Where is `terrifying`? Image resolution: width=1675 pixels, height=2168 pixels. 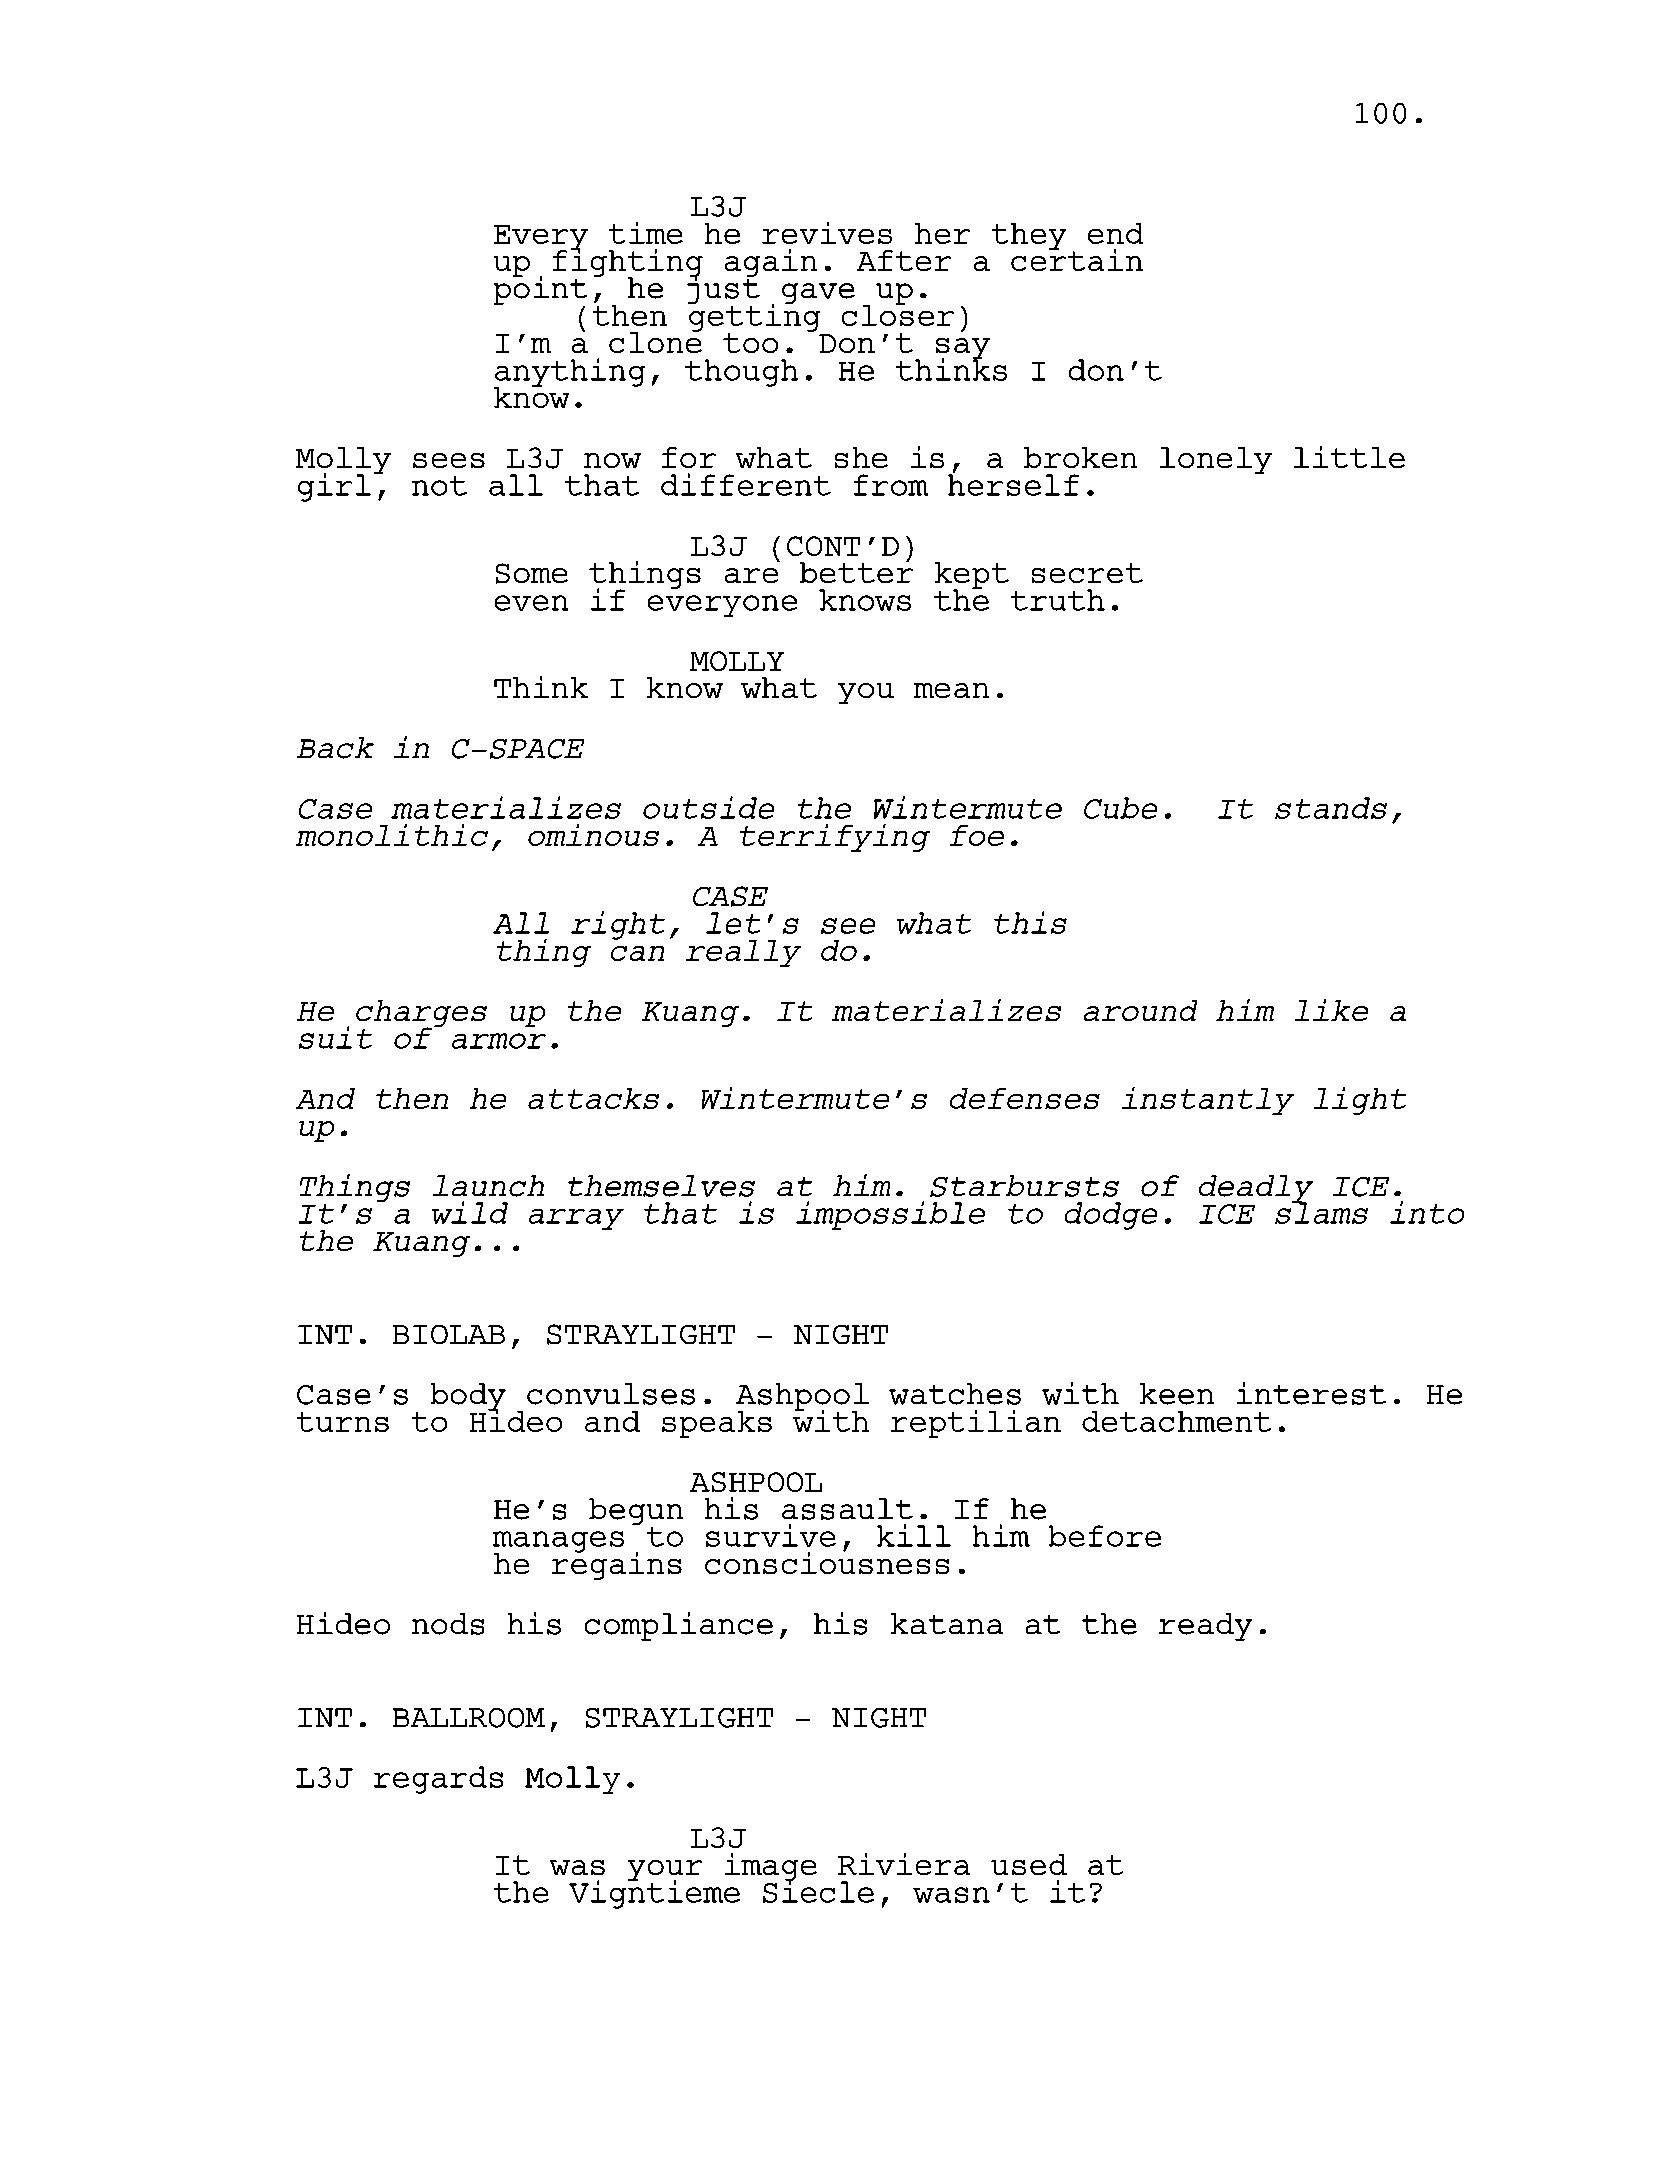 terrifying is located at coordinates (835, 838).
